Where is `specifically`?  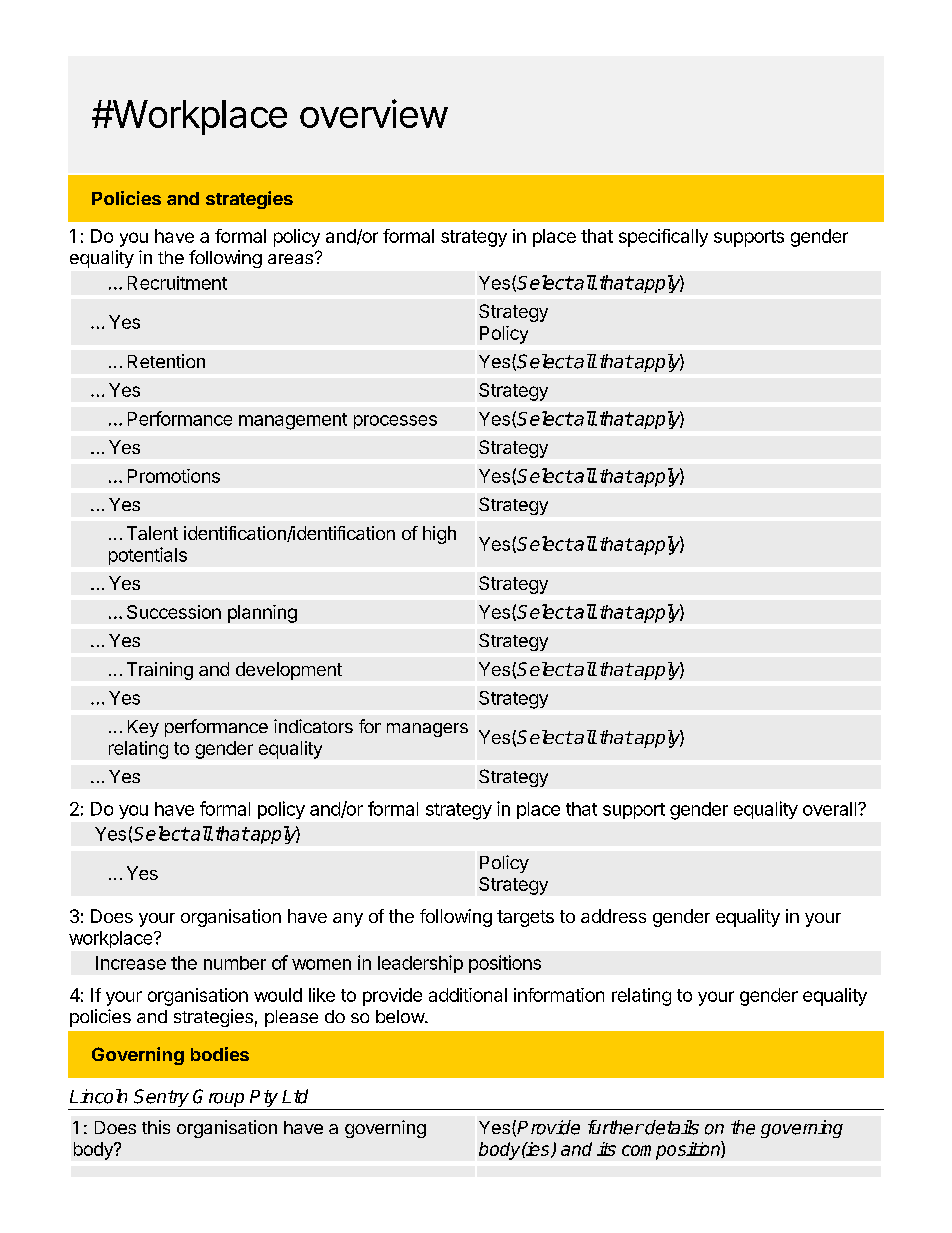
specifically is located at coordinates (663, 238).
